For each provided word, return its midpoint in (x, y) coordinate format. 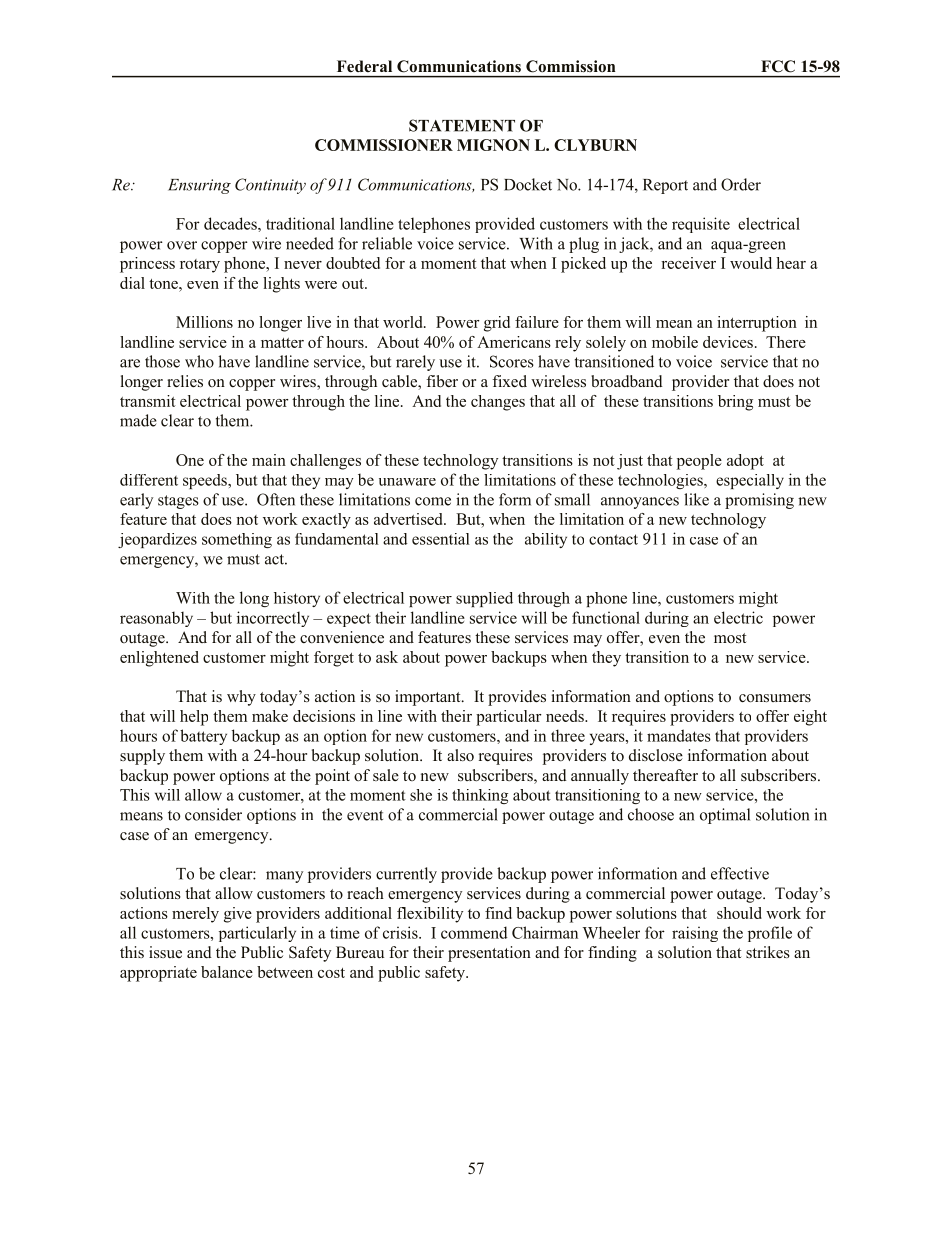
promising (759, 501)
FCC (778, 66)
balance (227, 972)
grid (497, 324)
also (460, 755)
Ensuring (199, 186)
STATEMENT (462, 125)
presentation (489, 954)
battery (203, 737)
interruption (757, 324)
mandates (679, 735)
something (237, 540)
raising (695, 934)
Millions (204, 322)
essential (441, 539)
